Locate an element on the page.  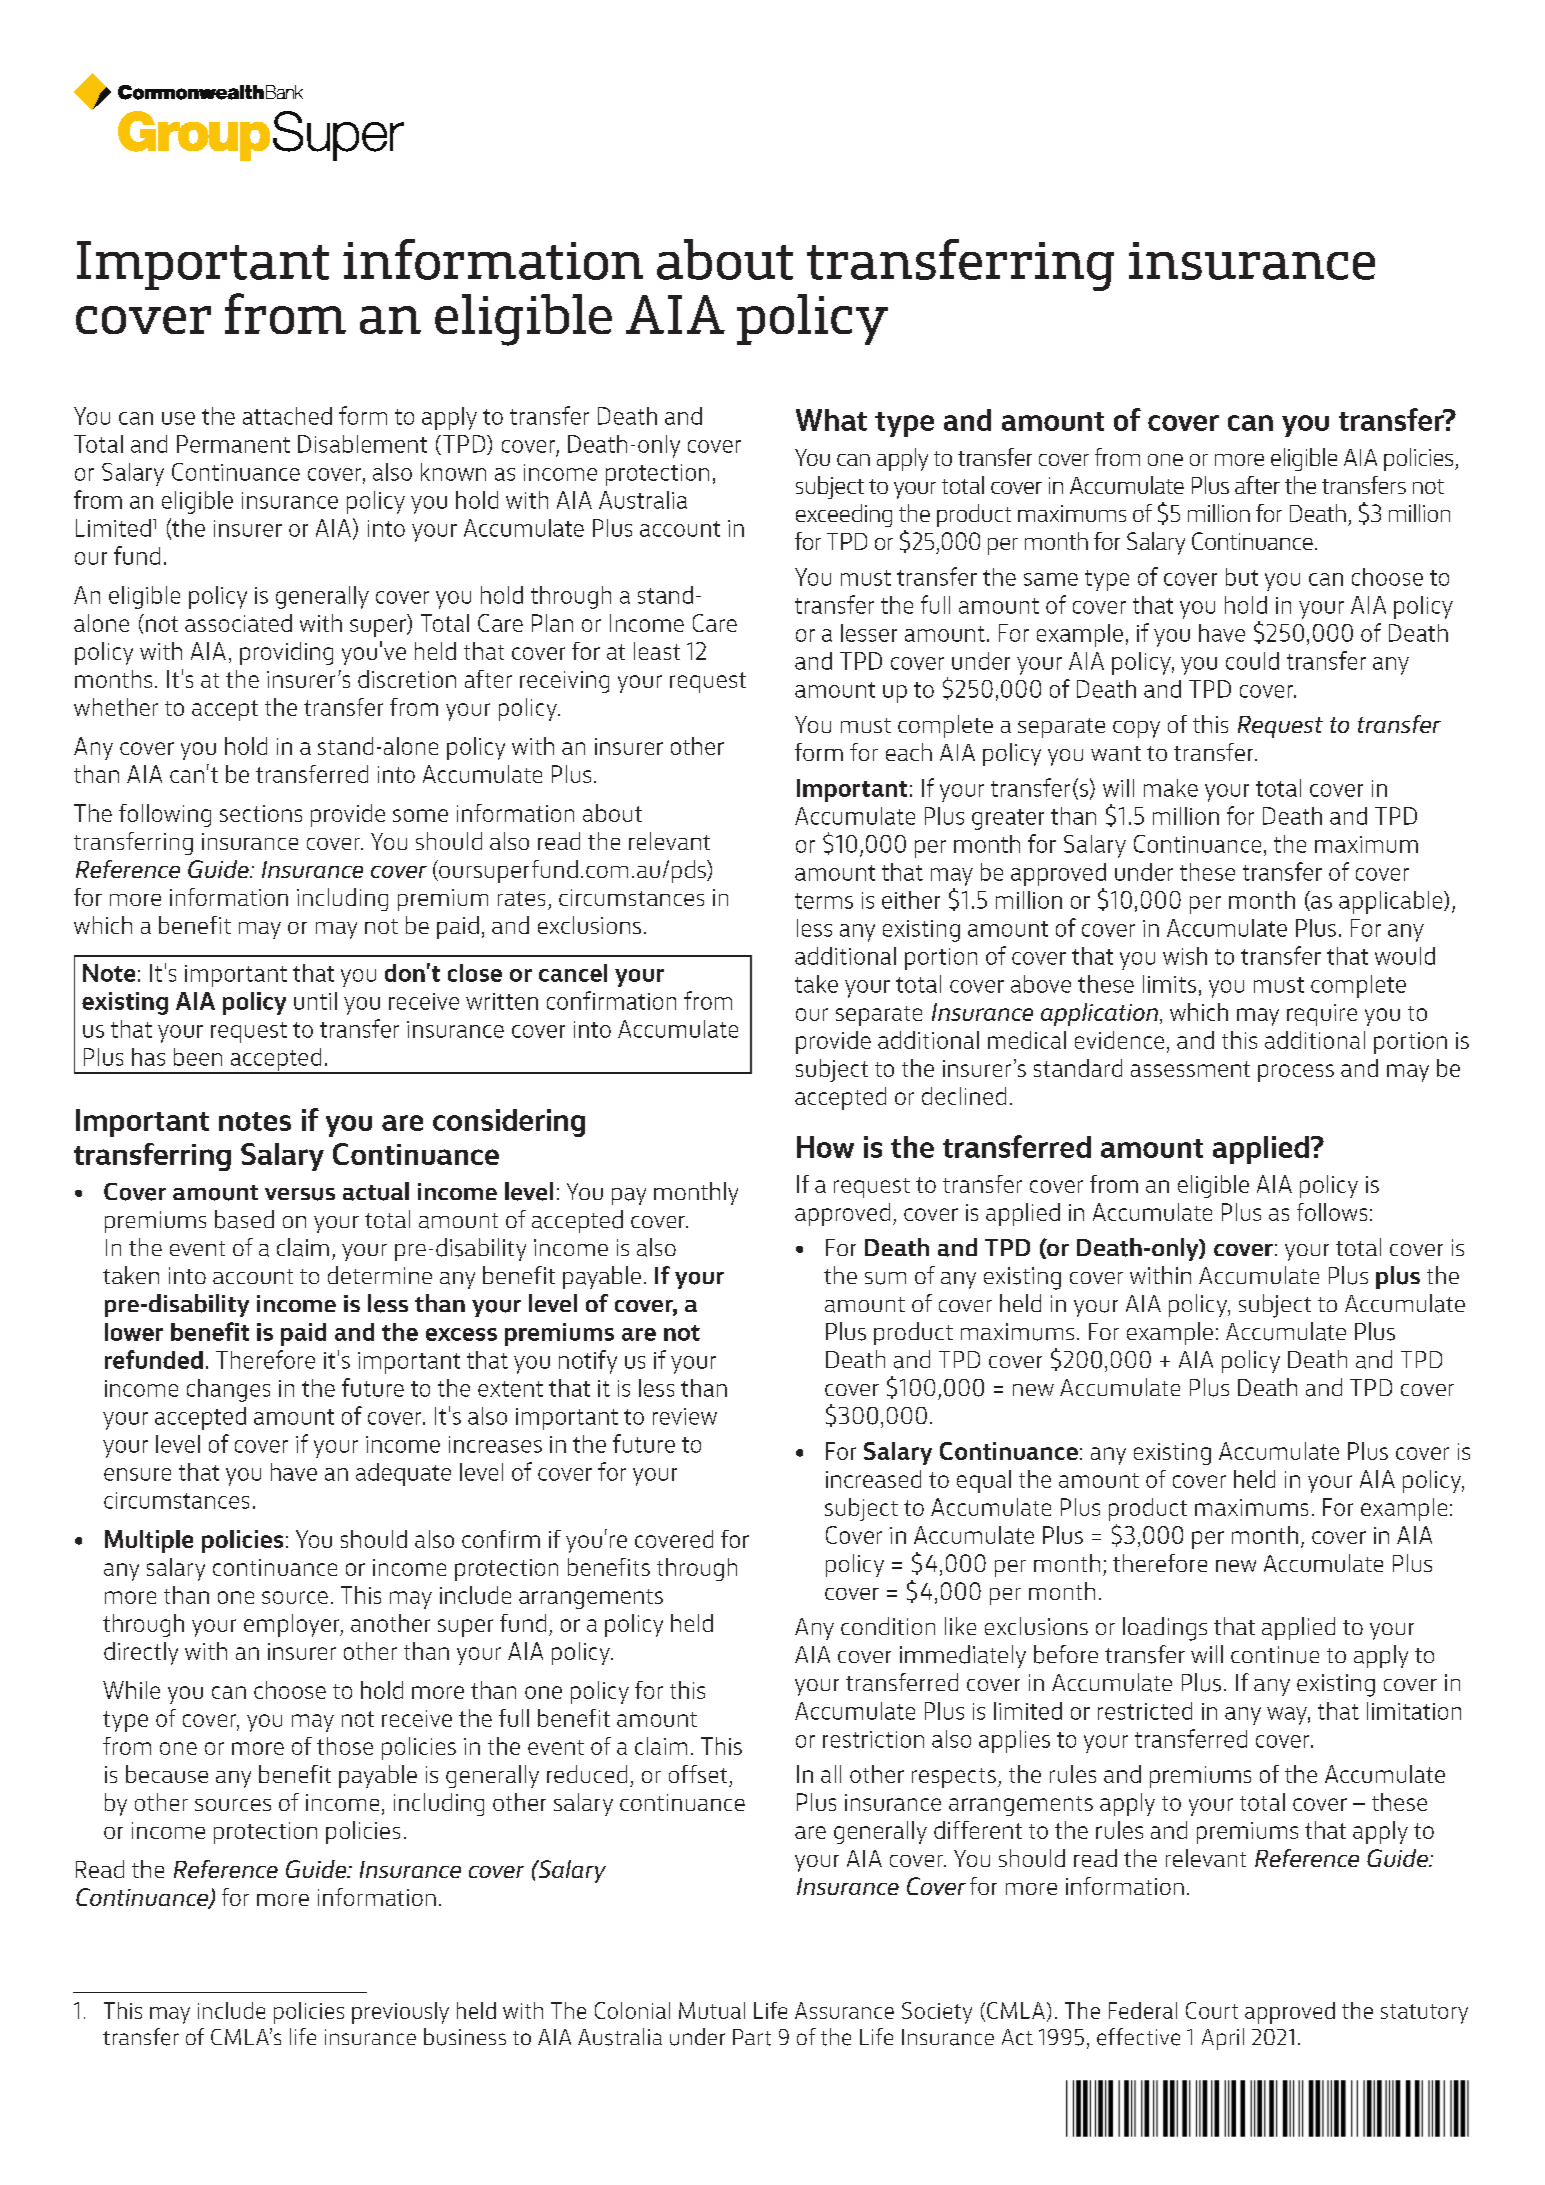
increased is located at coordinates (873, 1479).
